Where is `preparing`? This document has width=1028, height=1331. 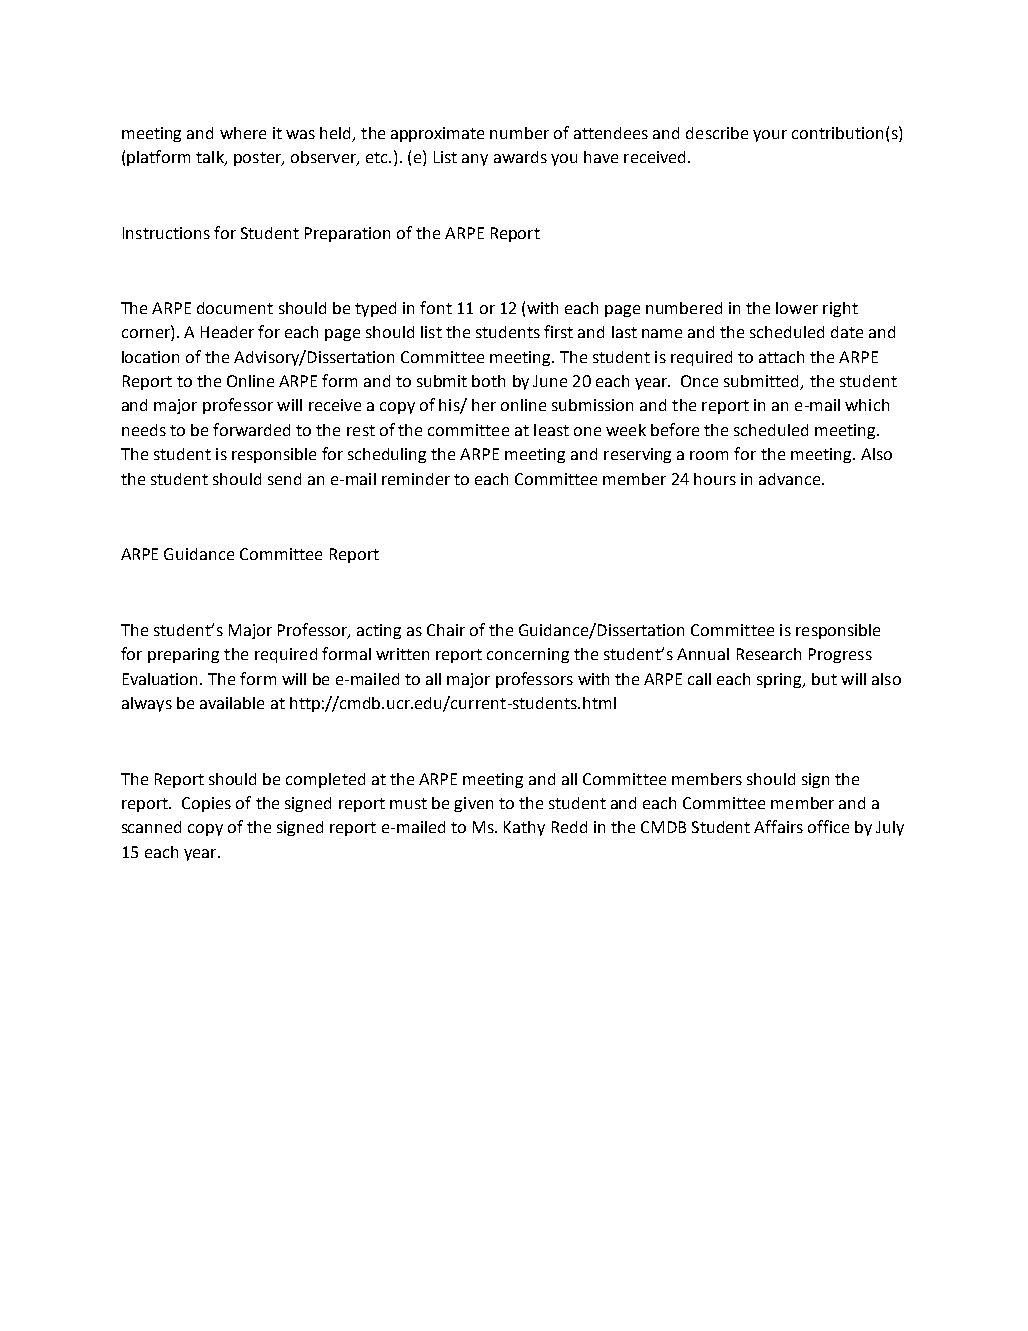 preparing is located at coordinates (183, 655).
